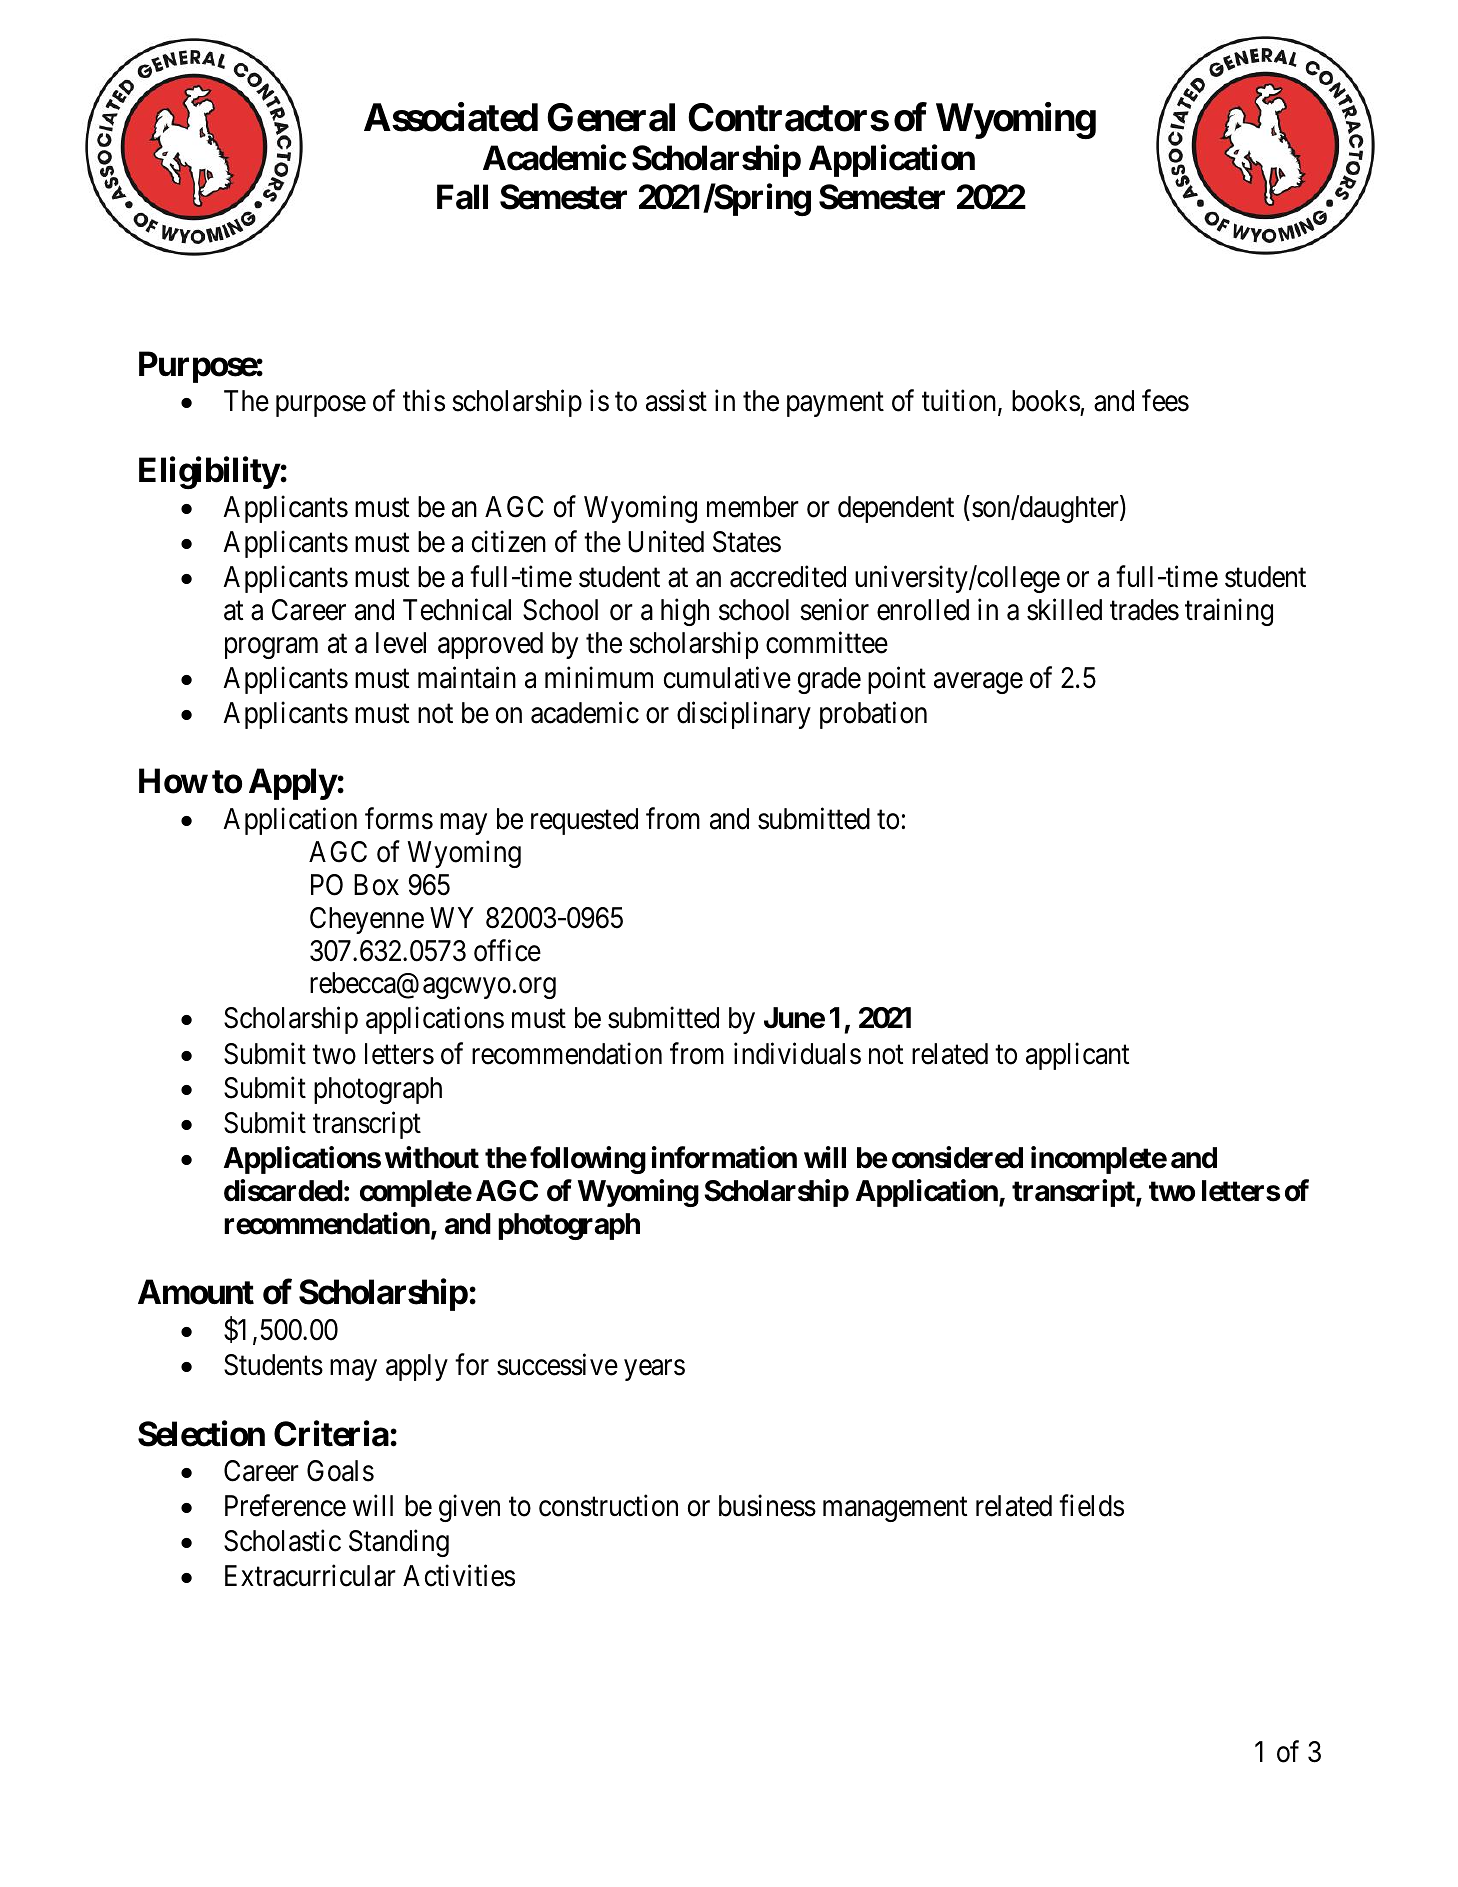 The height and width of the image is (1887, 1458). What do you see at coordinates (767, 1506) in the image?
I see `business` at bounding box center [767, 1506].
